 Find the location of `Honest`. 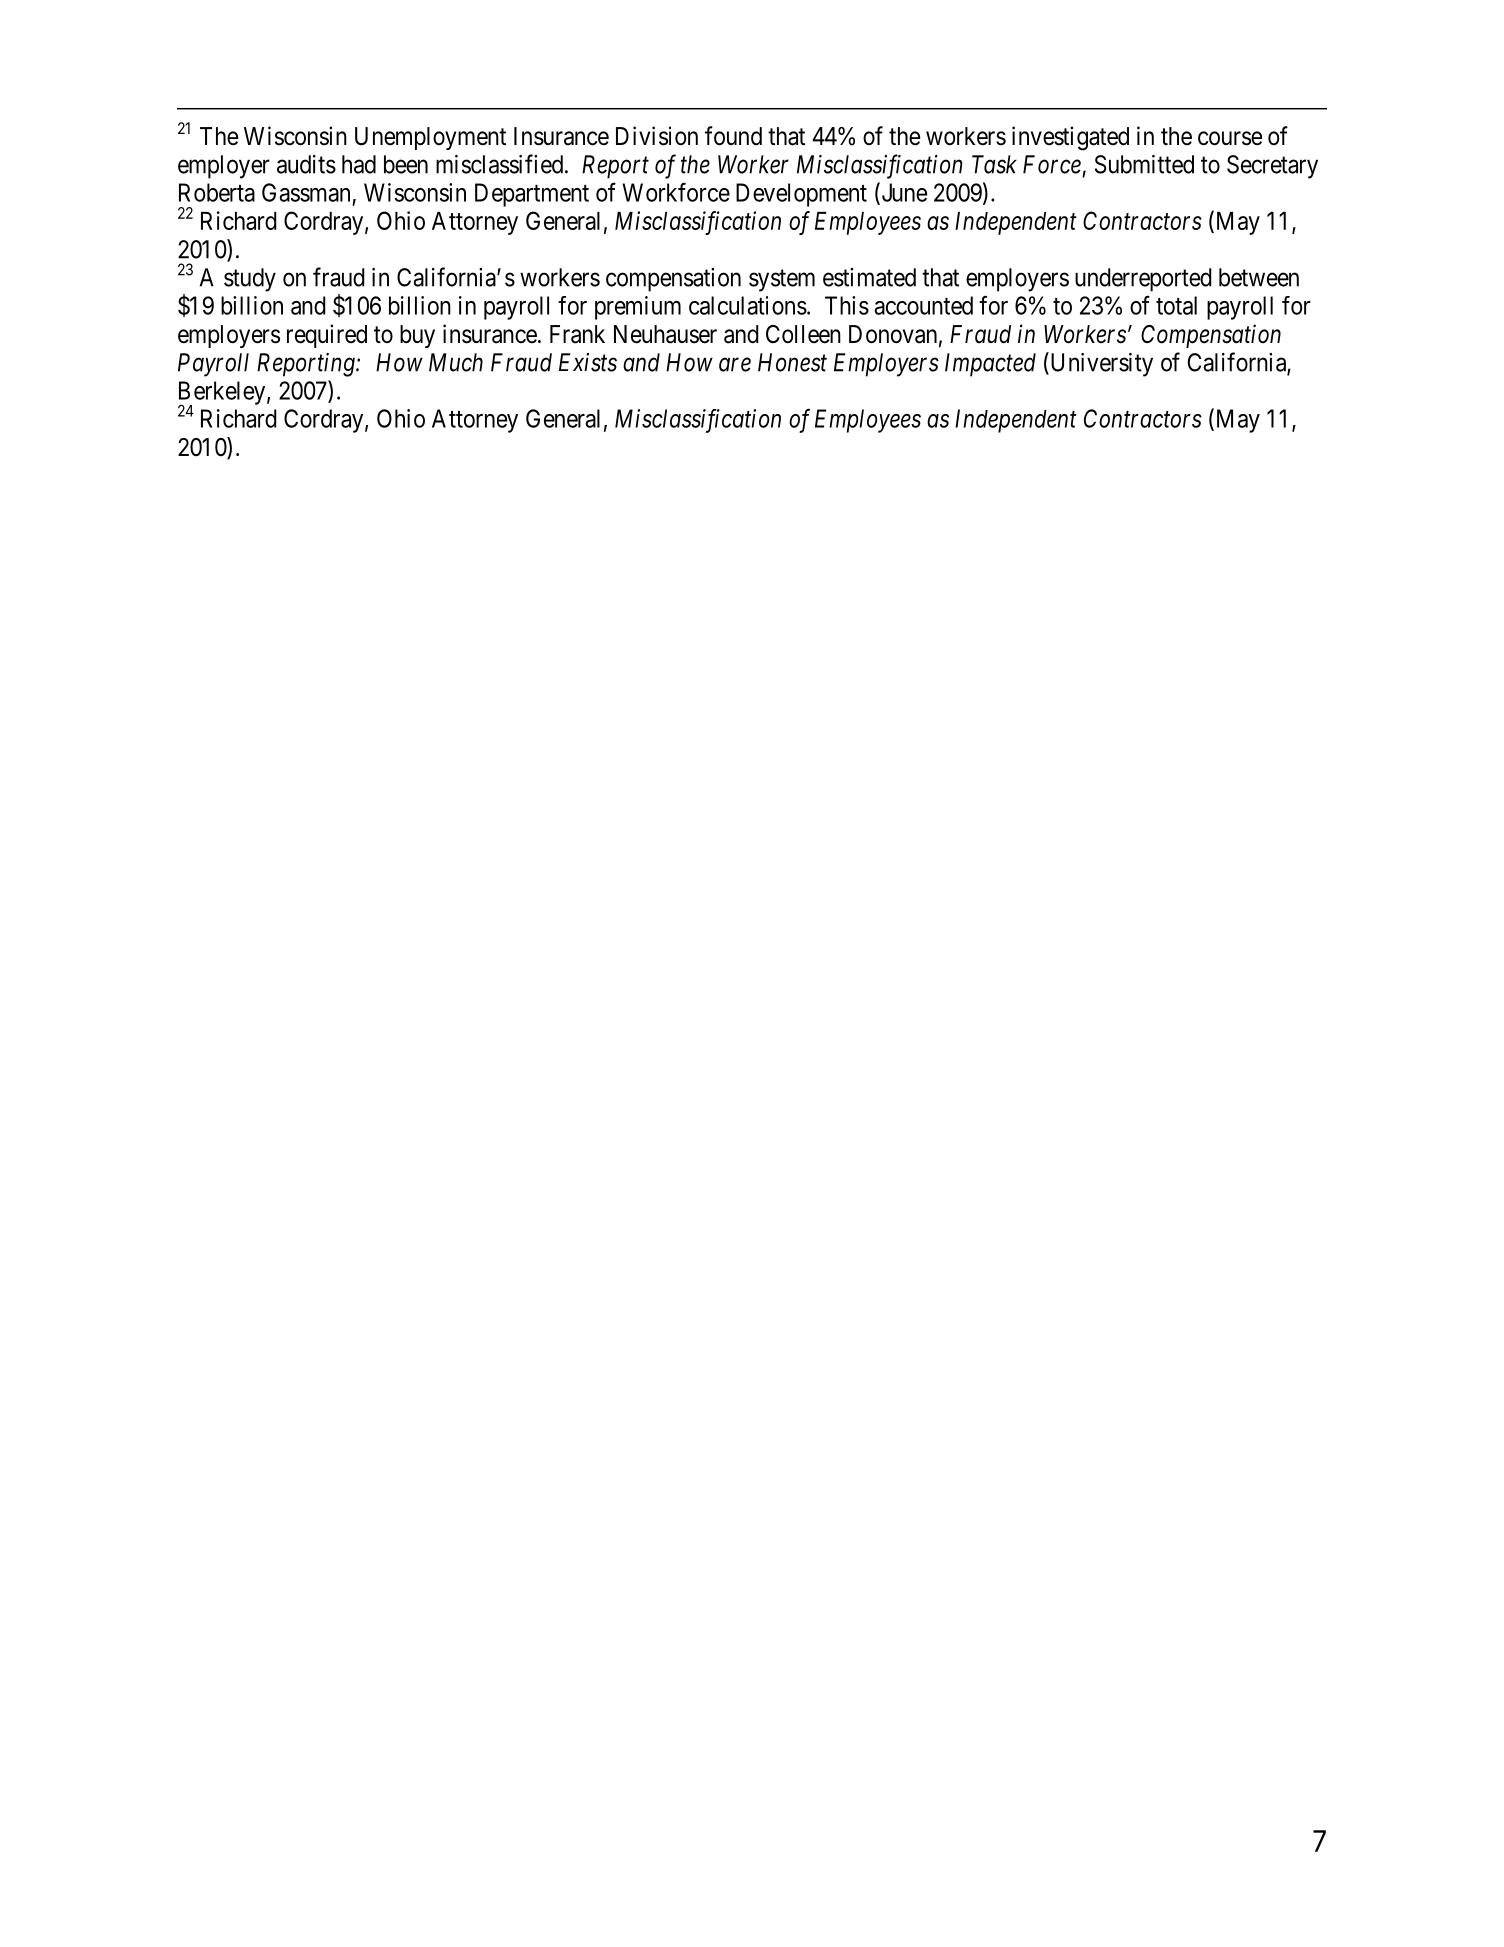

Honest is located at coordinates (792, 362).
